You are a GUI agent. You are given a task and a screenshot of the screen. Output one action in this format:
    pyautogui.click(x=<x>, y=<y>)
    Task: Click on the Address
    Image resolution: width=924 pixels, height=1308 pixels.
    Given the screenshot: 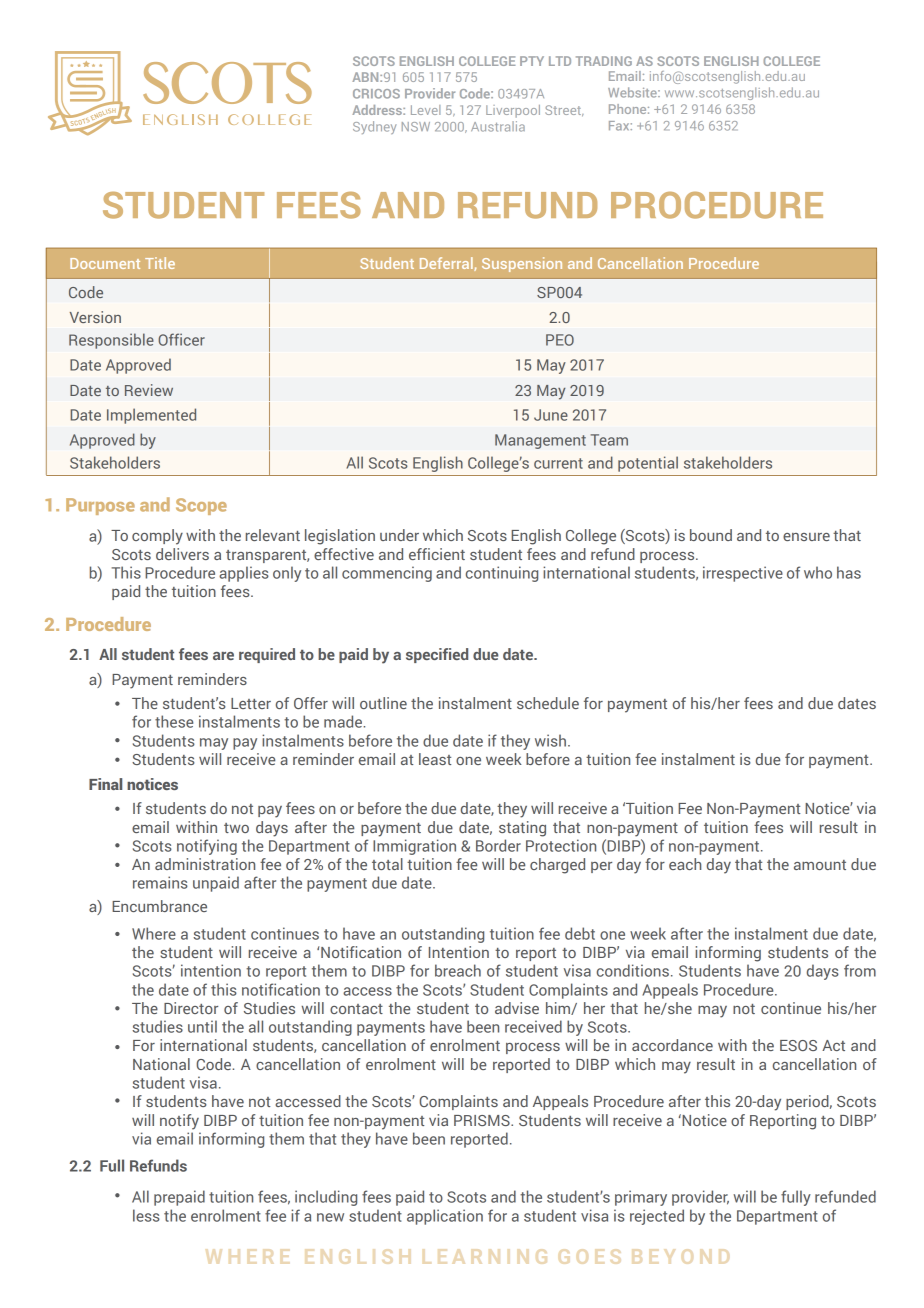 What is the action you would take?
    pyautogui.click(x=378, y=110)
